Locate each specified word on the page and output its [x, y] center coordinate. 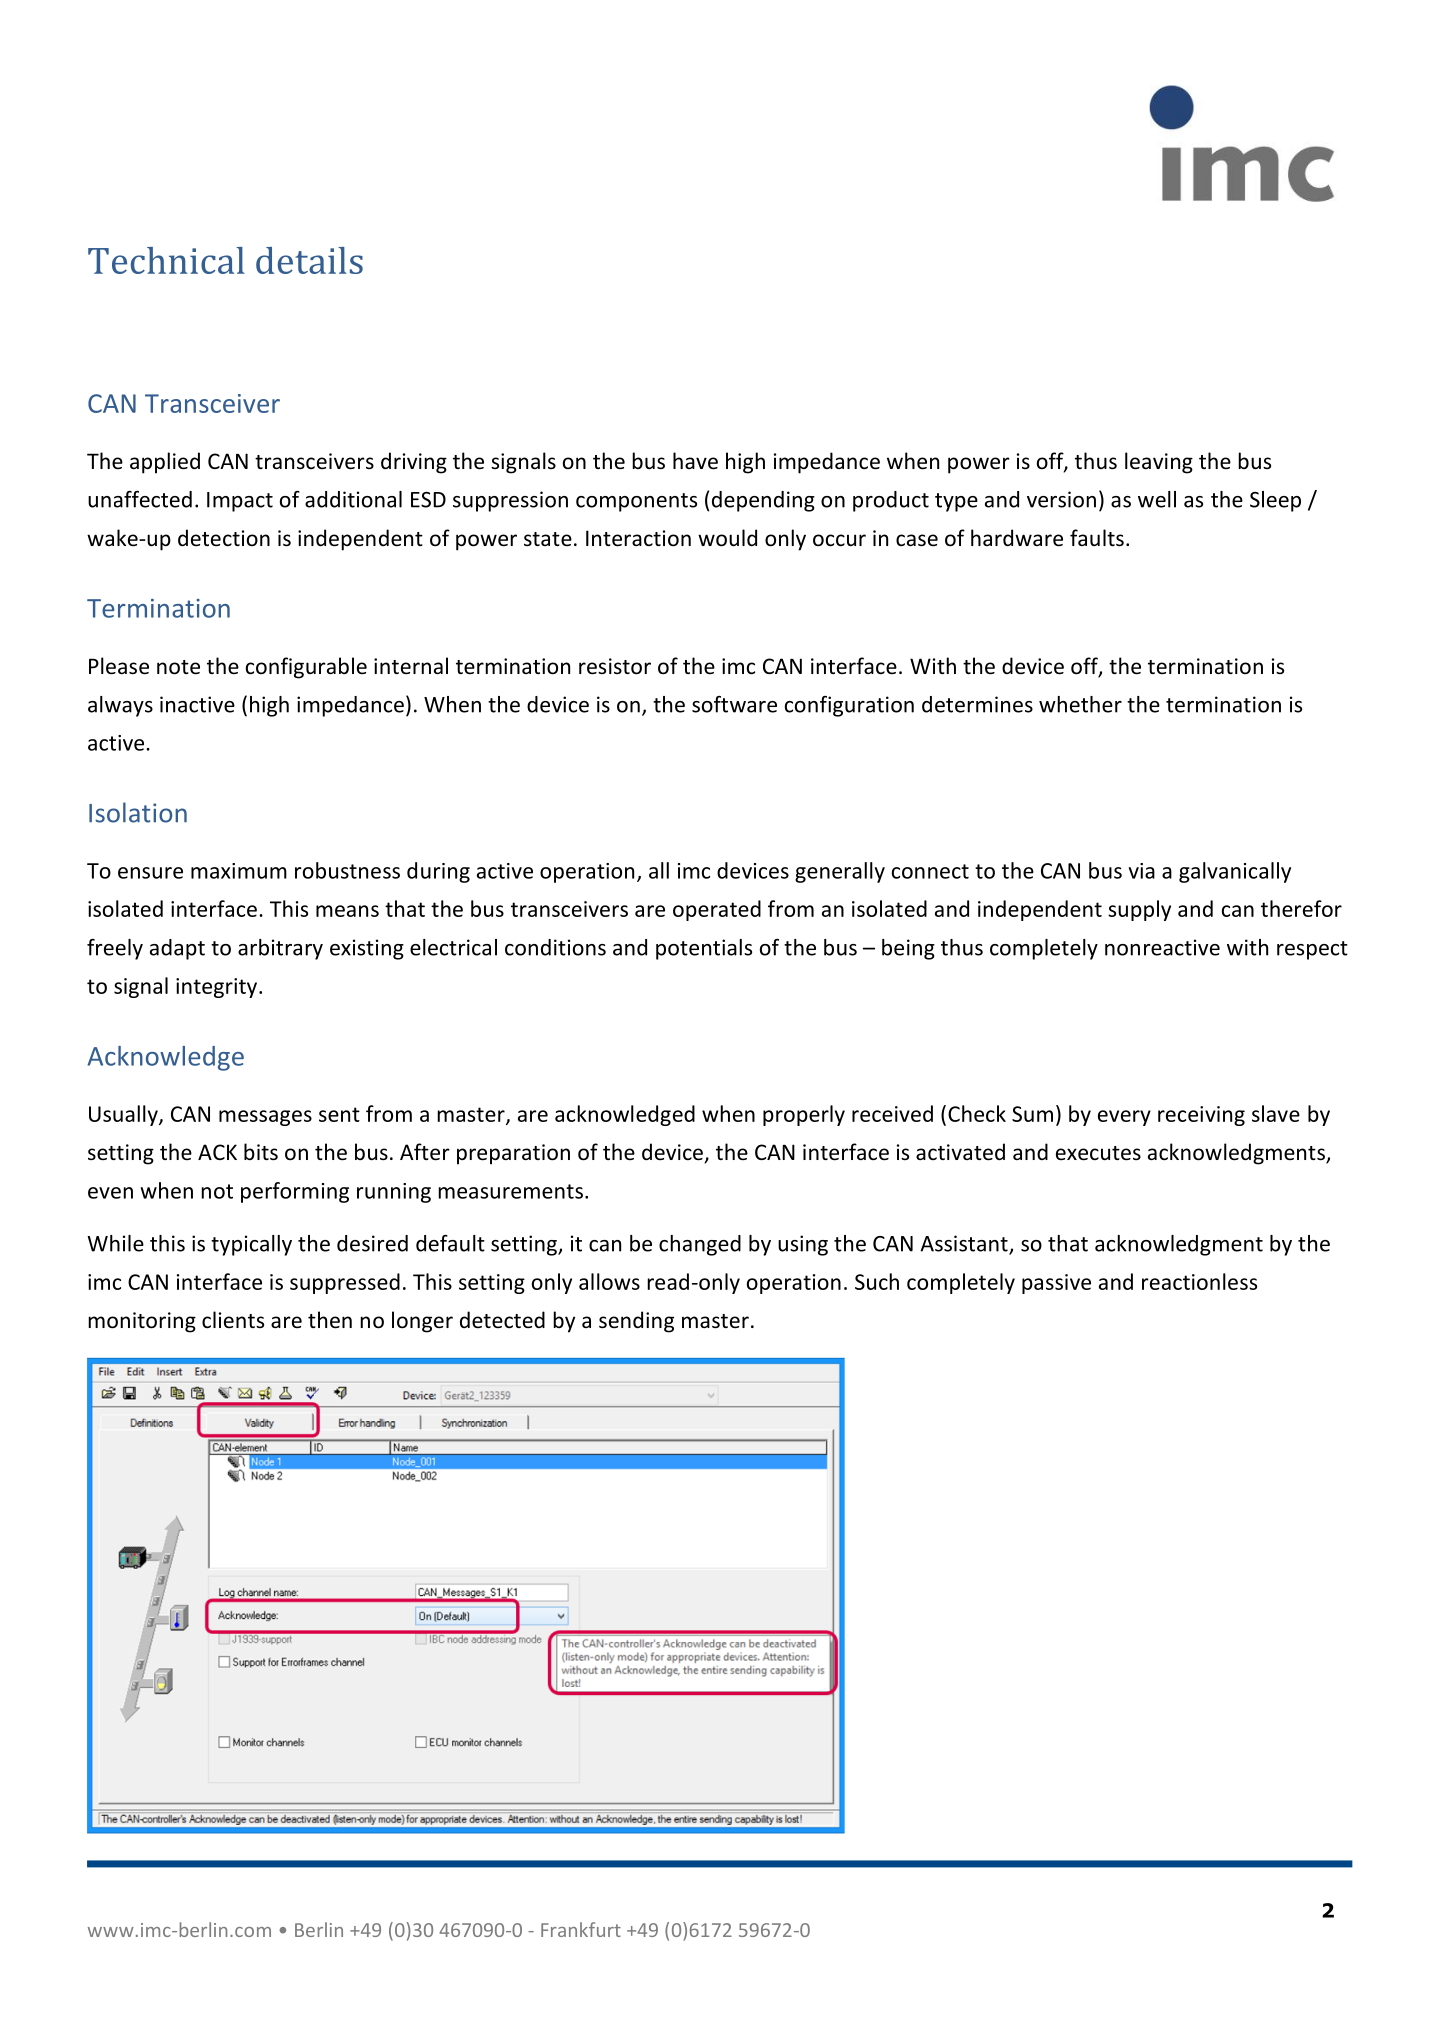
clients [233, 1320]
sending [636, 1322]
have [695, 461]
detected [502, 1320]
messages [265, 1118]
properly [804, 1115]
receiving [1201, 1116]
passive [1056, 1284]
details [309, 260]
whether [1080, 704]
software [734, 704]
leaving [1159, 463]
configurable [306, 668]
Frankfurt [581, 1929]
